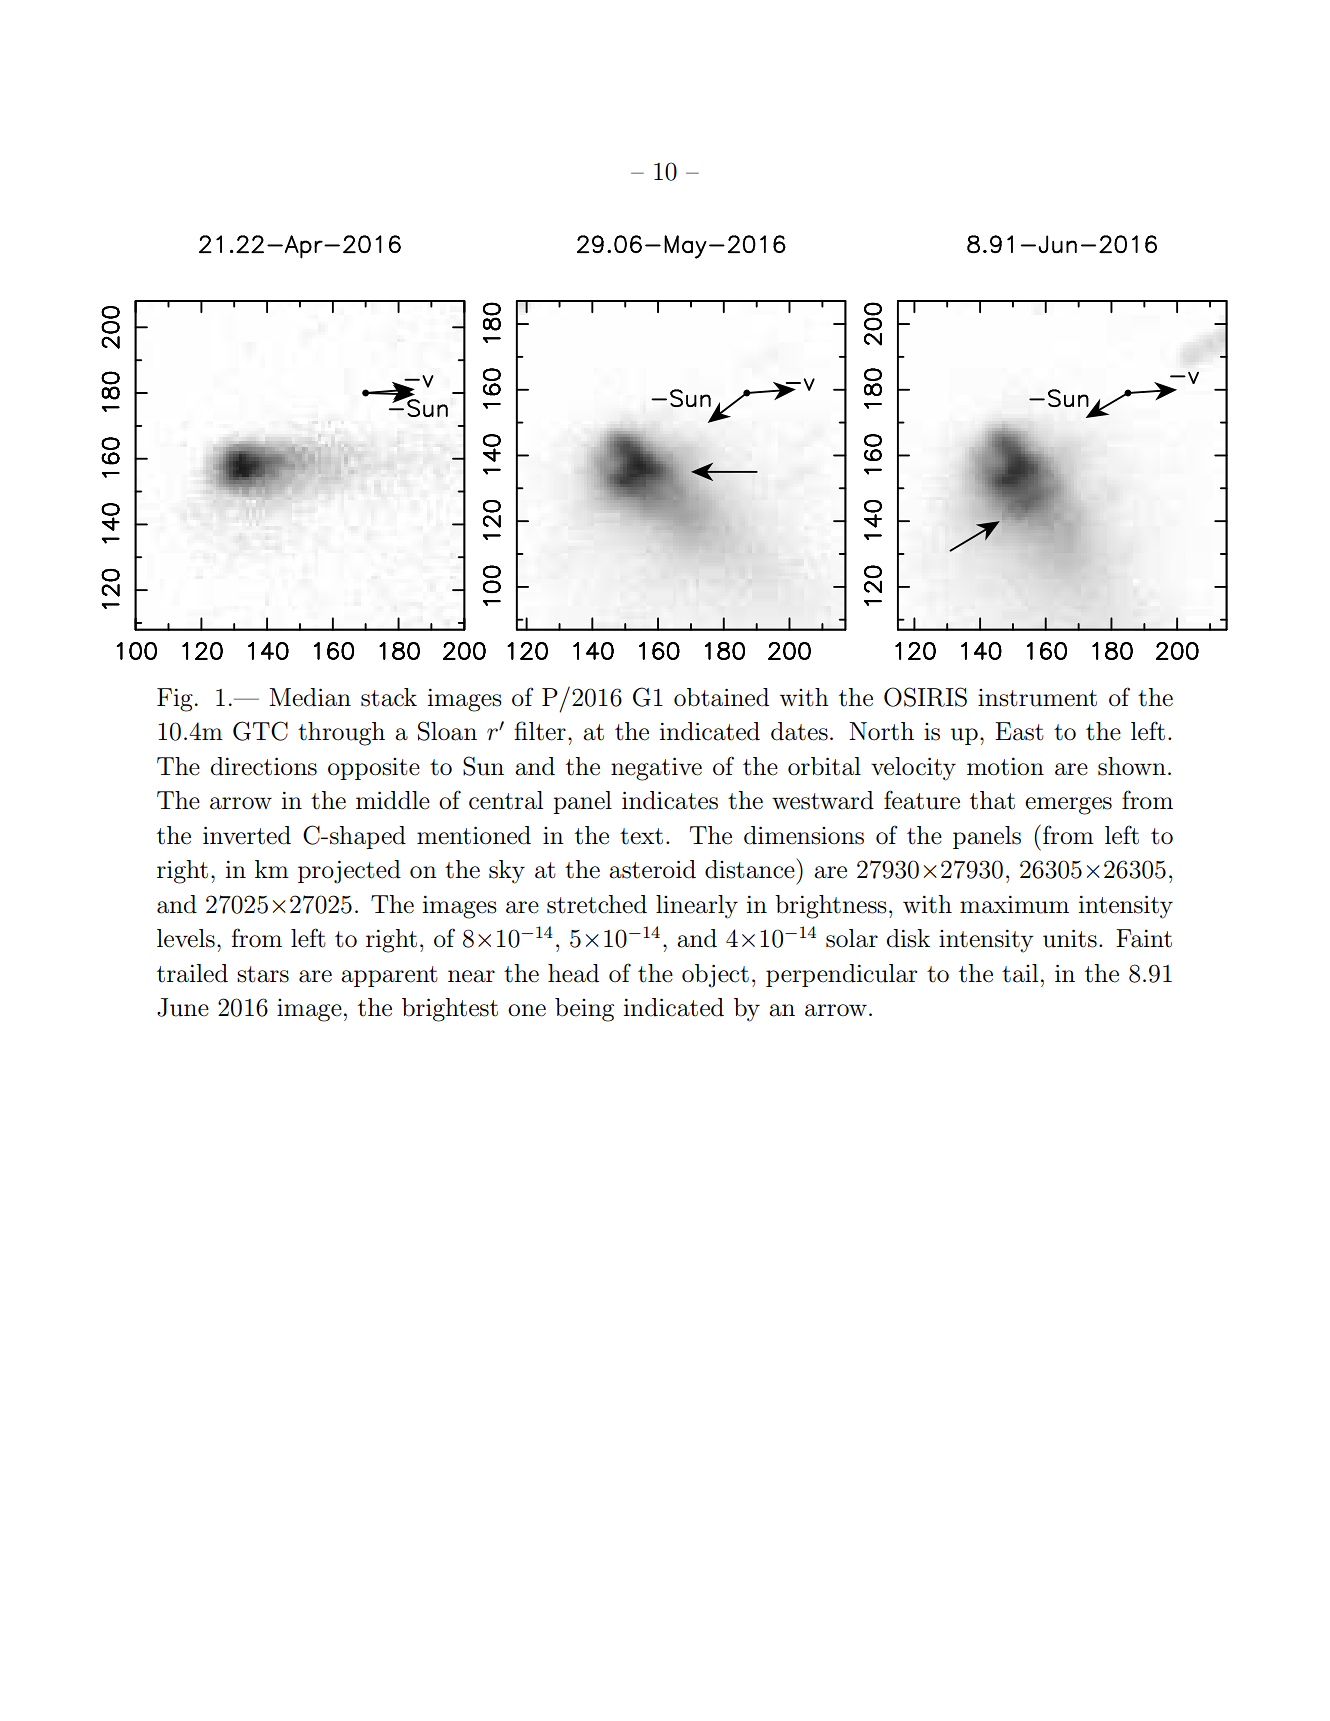 The width and height of the screenshot is (1330, 1721). Describe the element at coordinates (584, 1010) in the screenshot. I see `being` at that location.
